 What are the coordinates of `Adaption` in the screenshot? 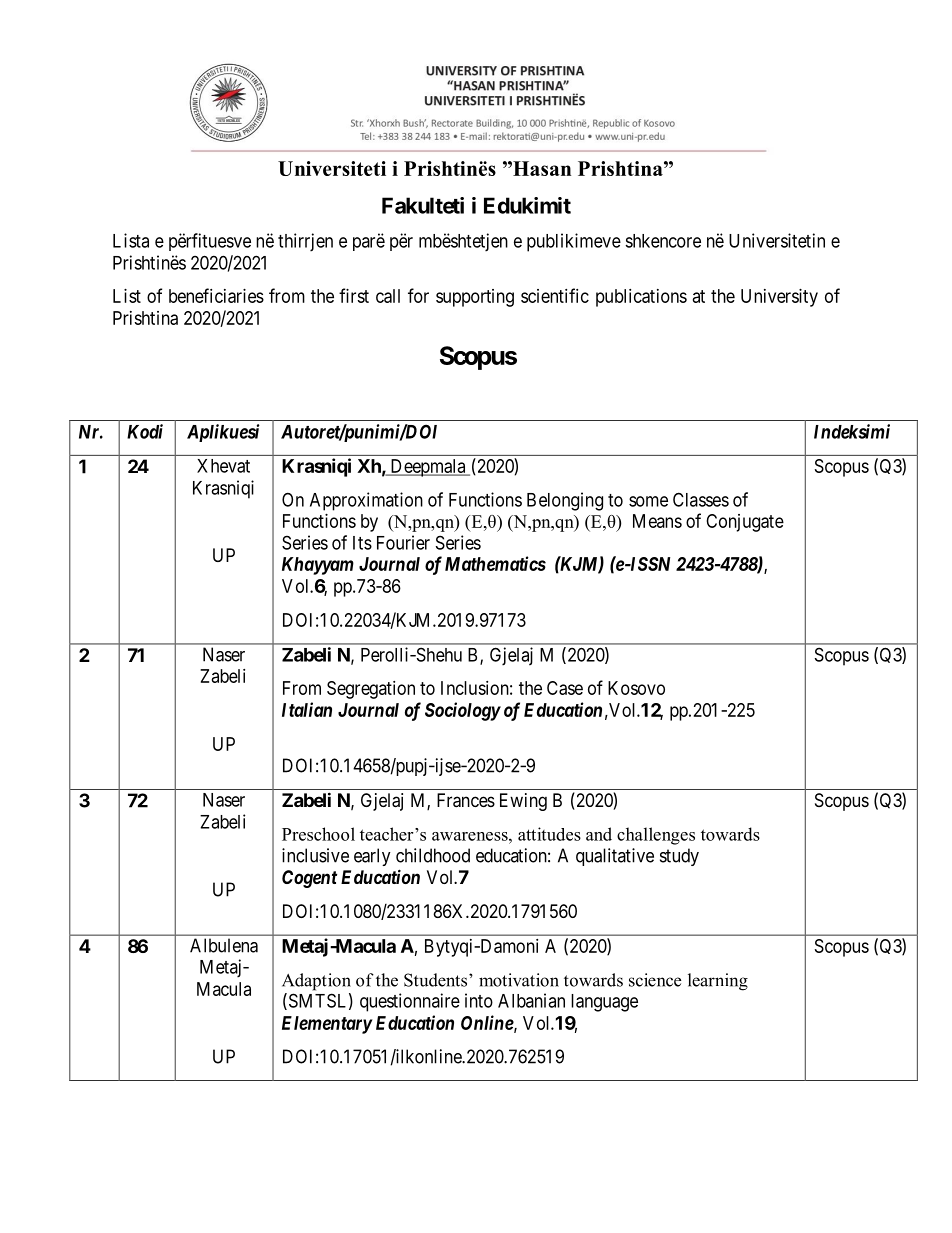 It's located at (316, 982).
